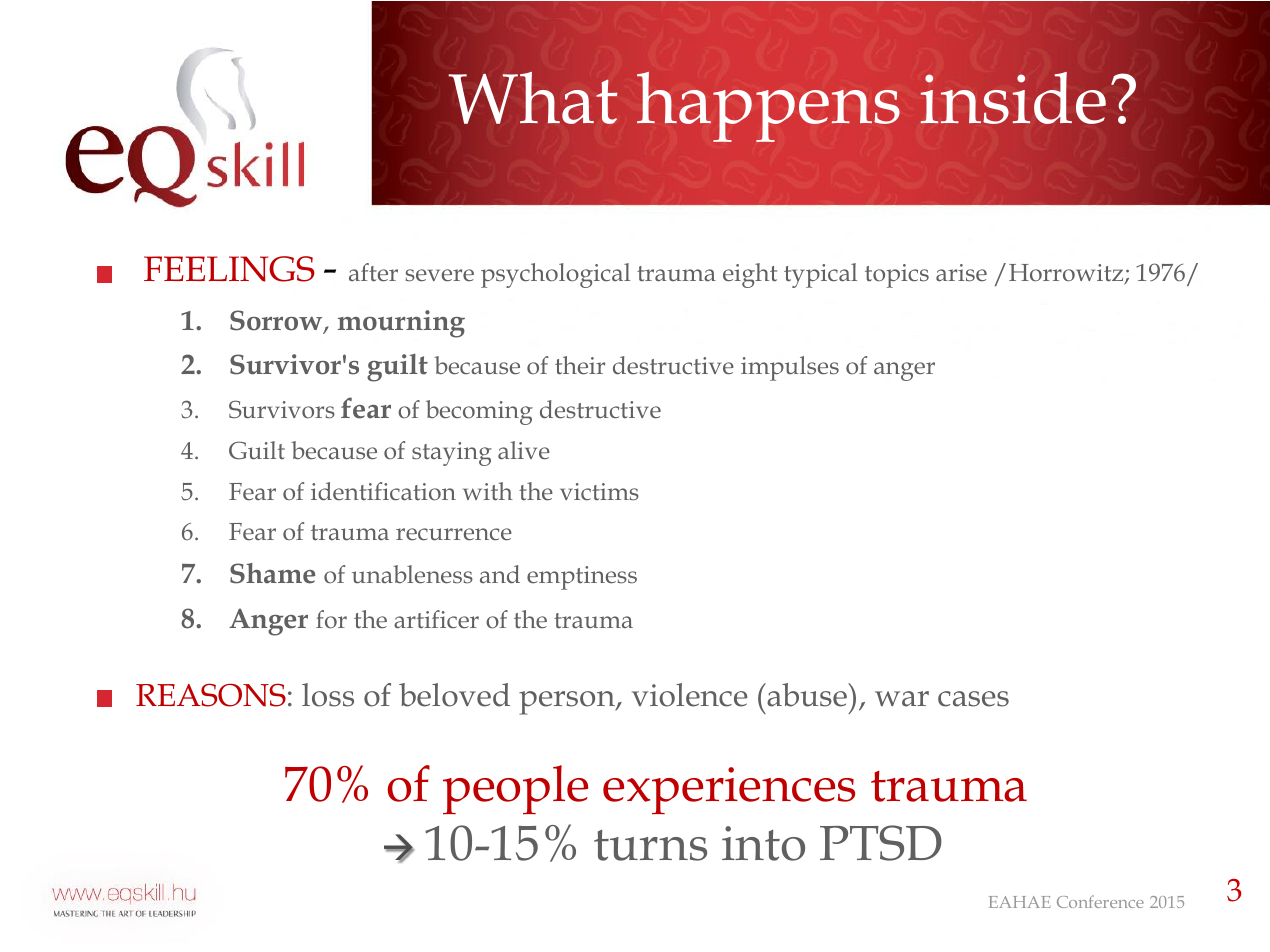 The image size is (1270, 952). What do you see at coordinates (973, 699) in the image?
I see `cases` at bounding box center [973, 699].
